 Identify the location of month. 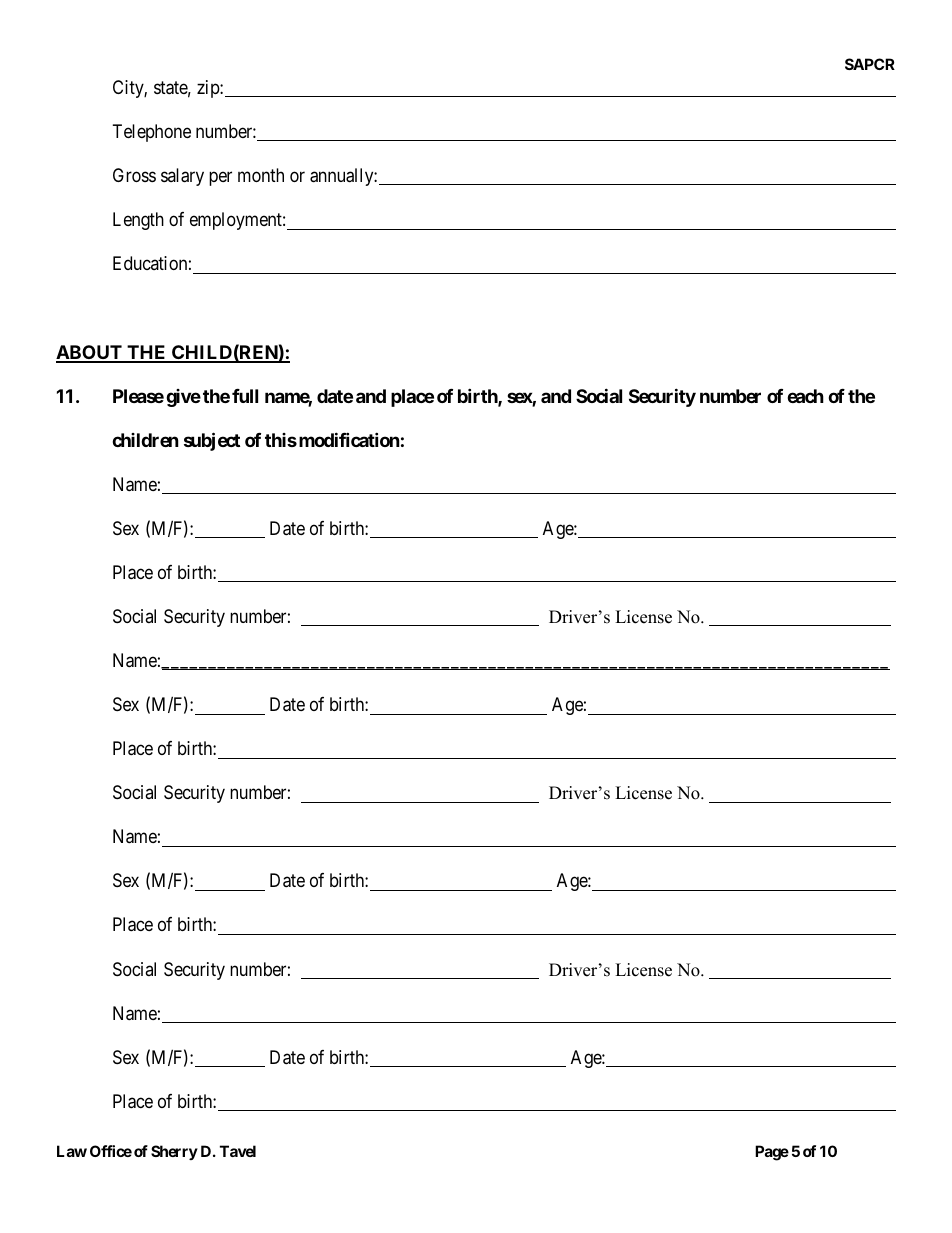
(261, 175).
